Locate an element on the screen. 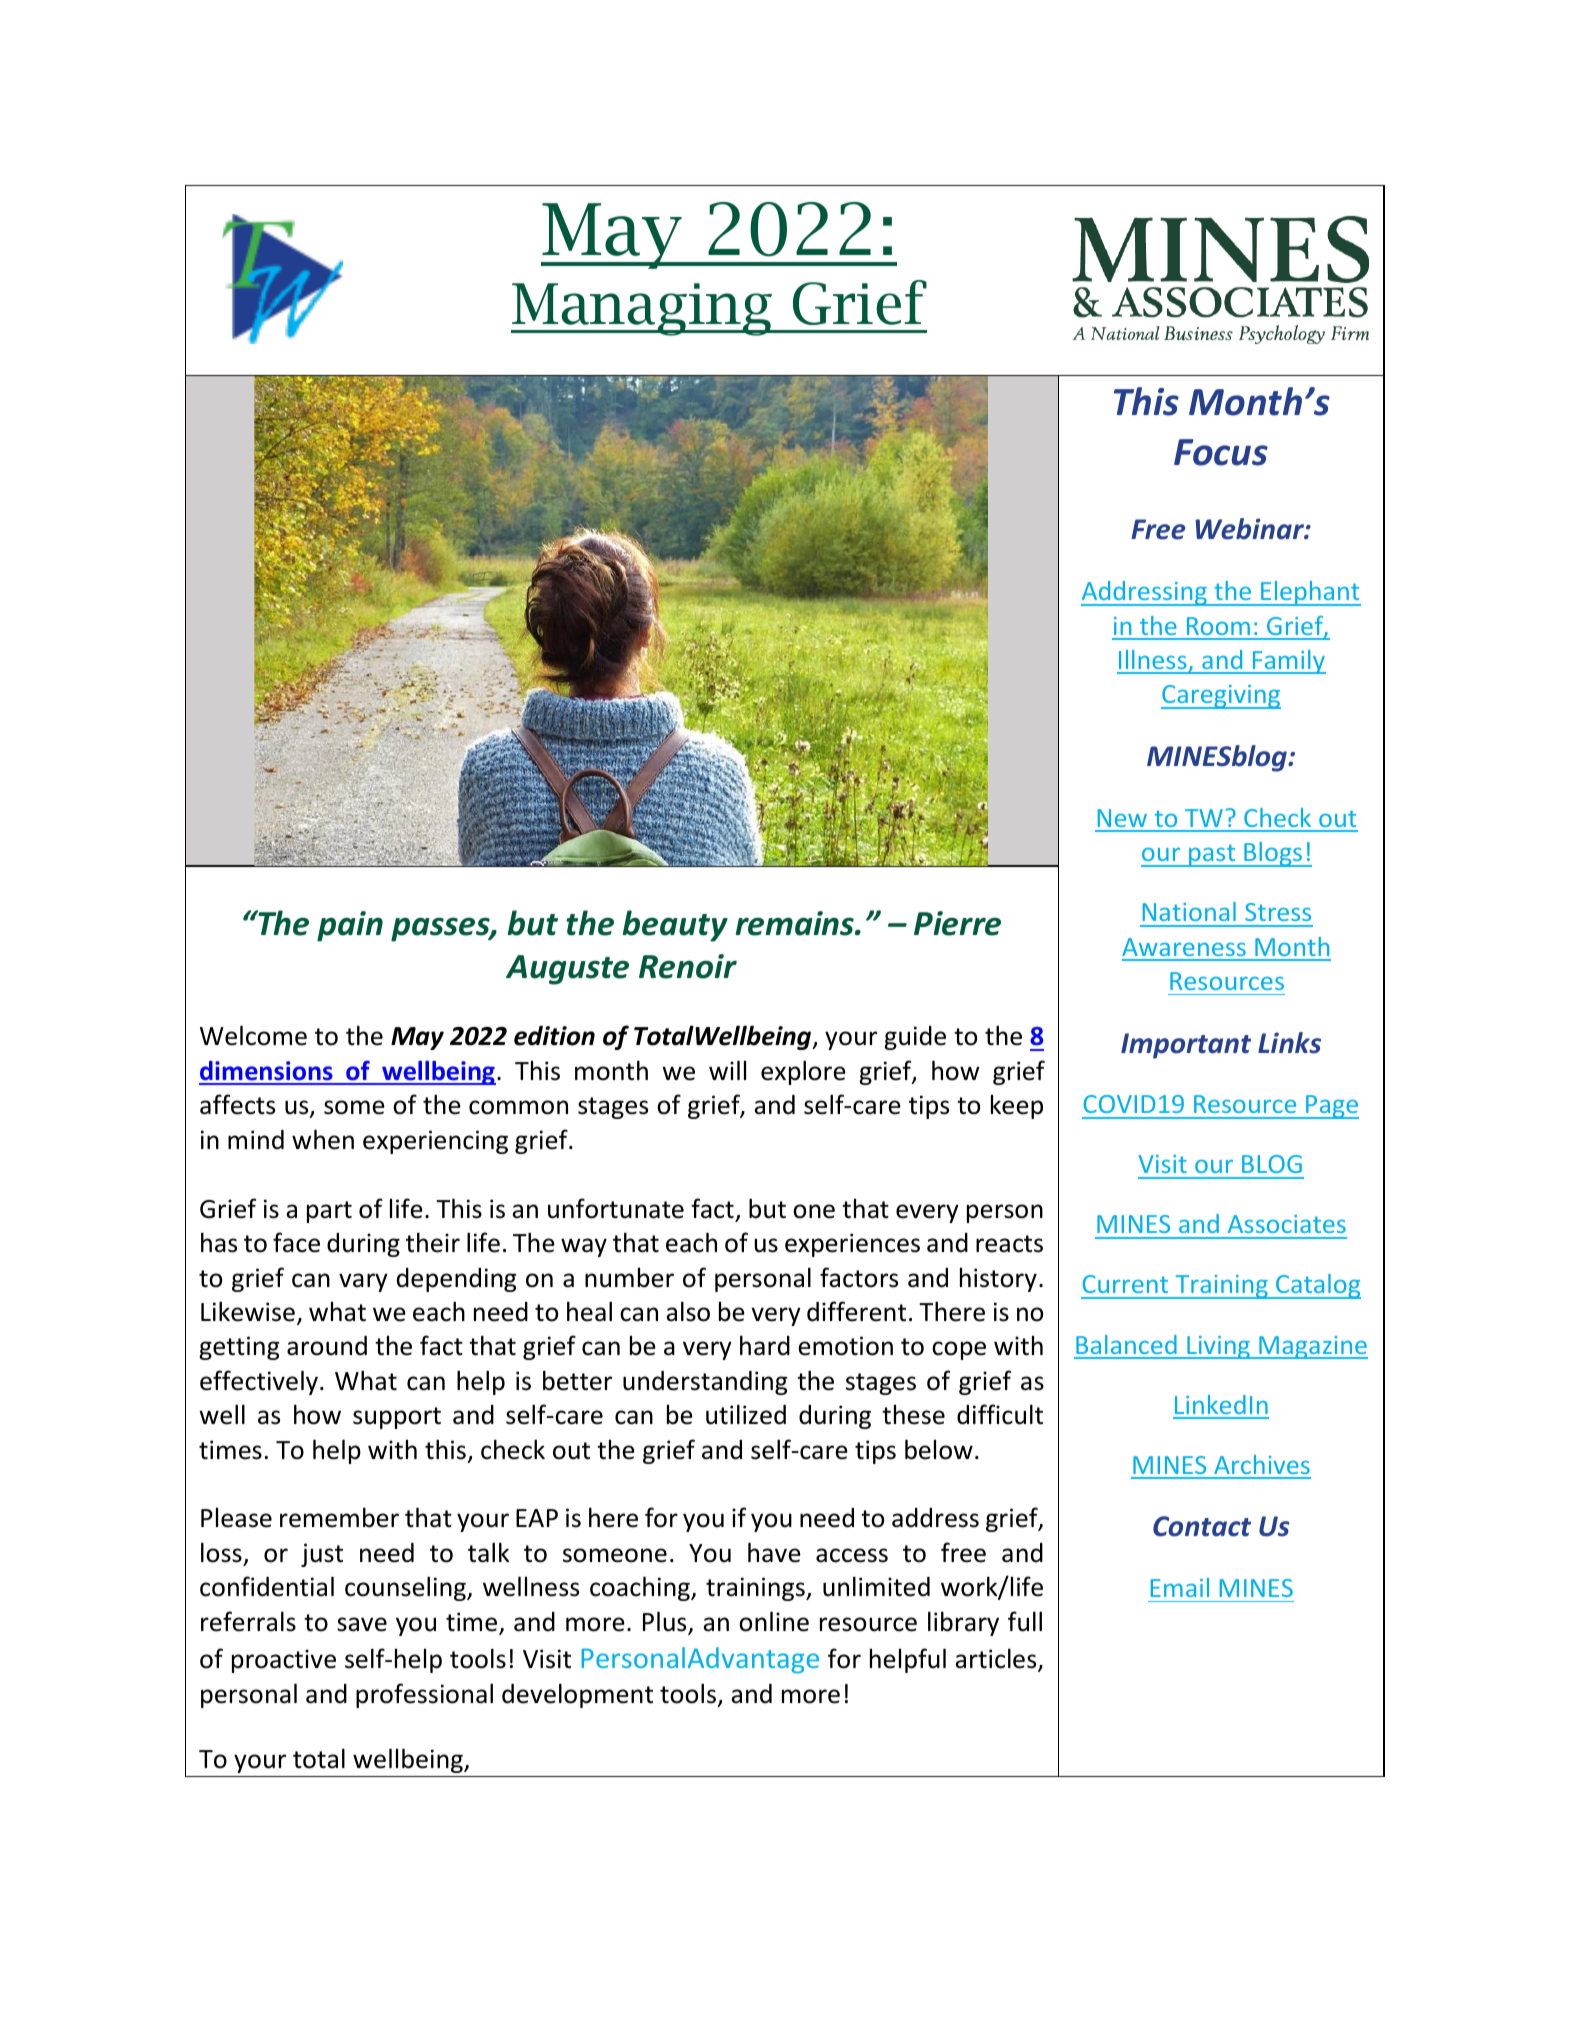 This screenshot has width=1569, height=2030. Welcome is located at coordinates (253, 1035).
